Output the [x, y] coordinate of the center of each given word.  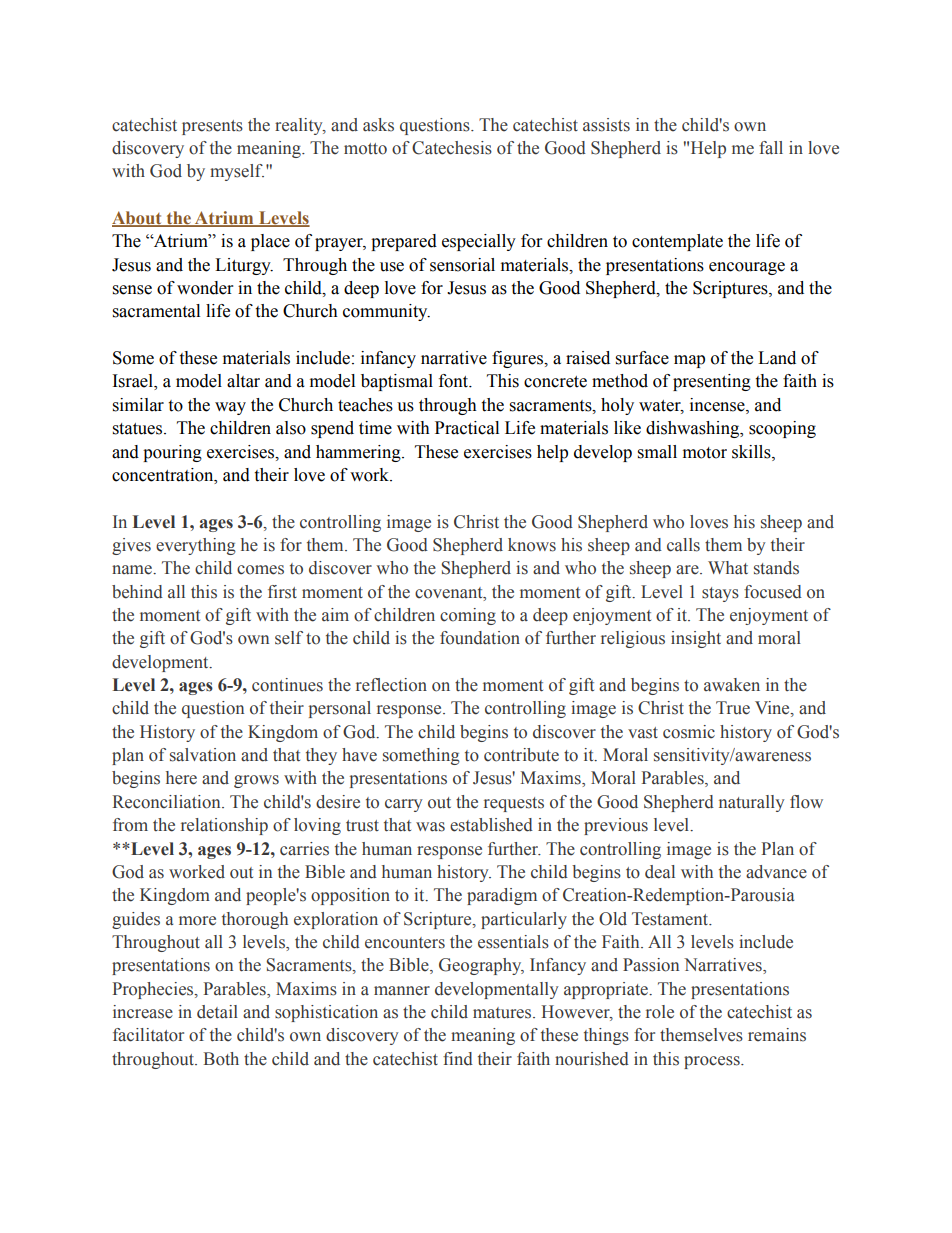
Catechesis [452, 148]
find [458, 1059]
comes [260, 570]
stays [720, 594]
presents [212, 127]
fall [771, 148]
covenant [450, 593]
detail [217, 1012]
